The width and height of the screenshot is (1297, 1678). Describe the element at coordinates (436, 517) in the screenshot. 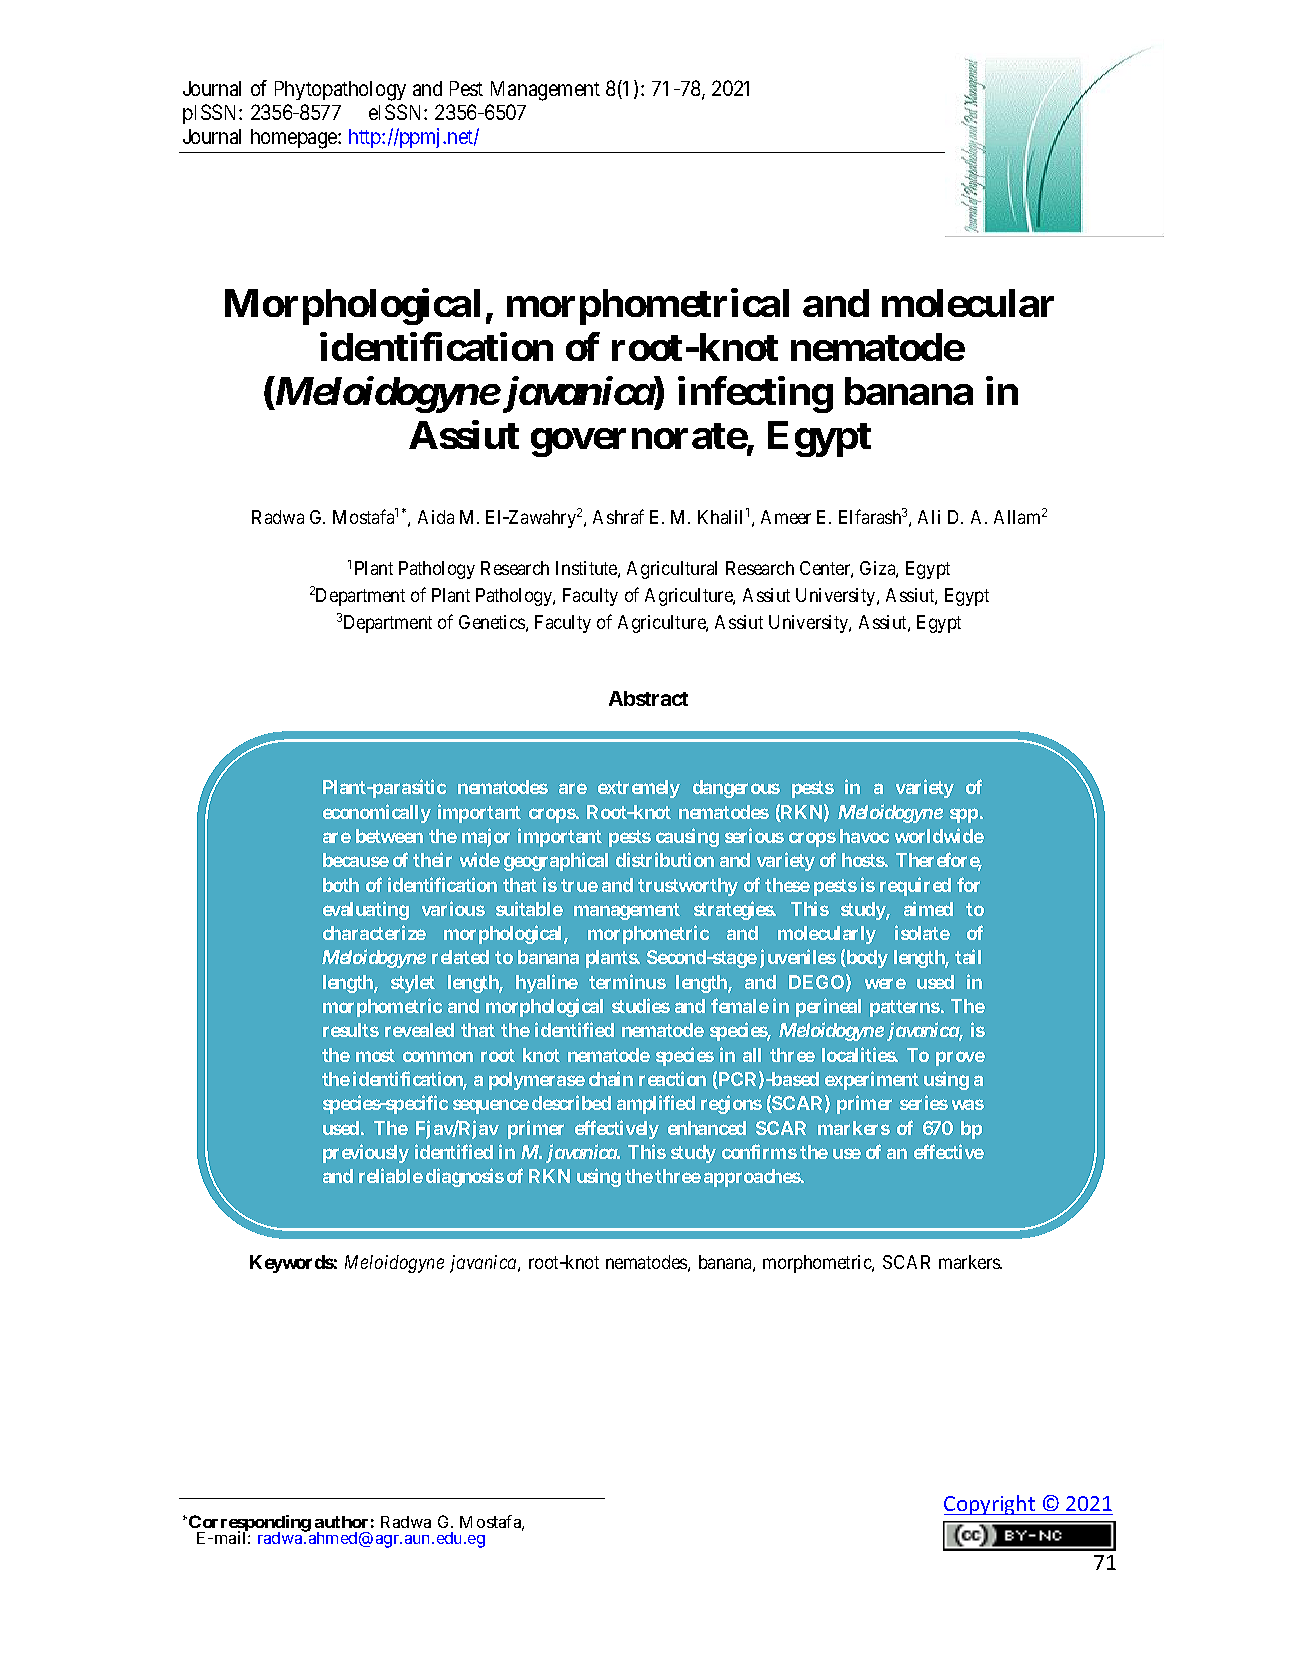

I see `Aida` at that location.
